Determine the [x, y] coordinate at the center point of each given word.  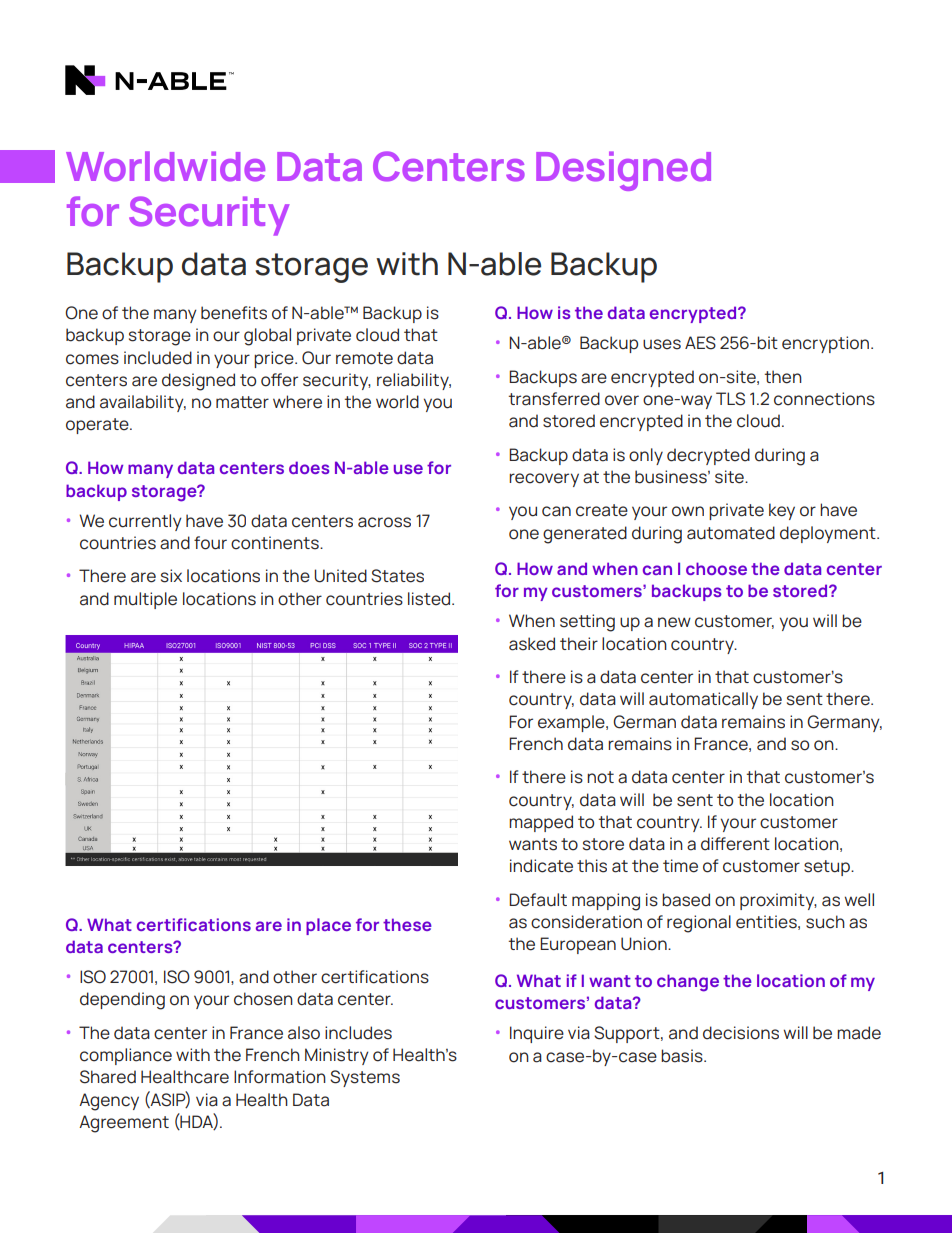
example [572, 723]
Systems [365, 1078]
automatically [703, 700]
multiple [145, 600]
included [158, 358]
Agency [109, 1102]
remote [364, 358]
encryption [827, 344]
